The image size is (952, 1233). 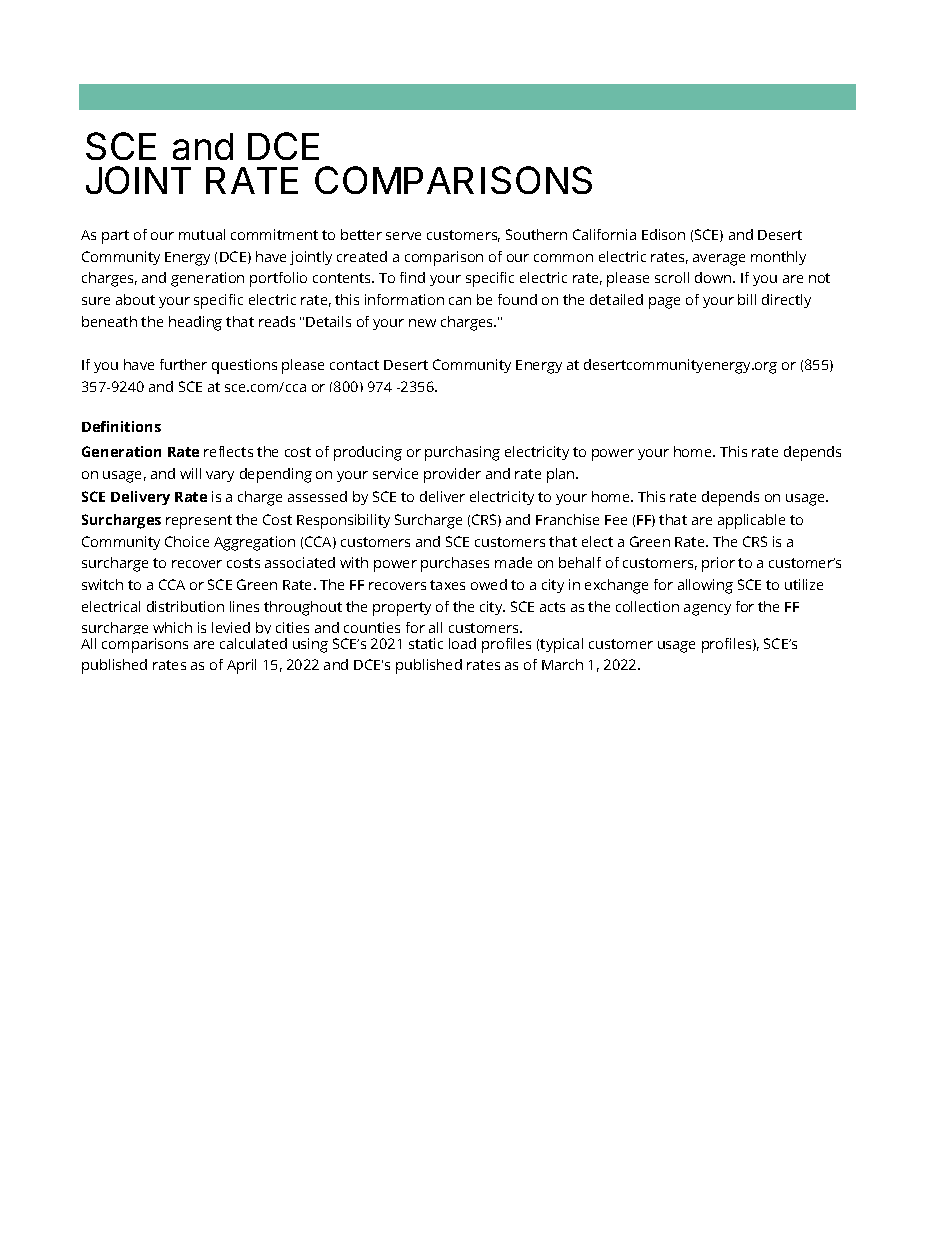 I want to click on further, so click(x=183, y=364).
